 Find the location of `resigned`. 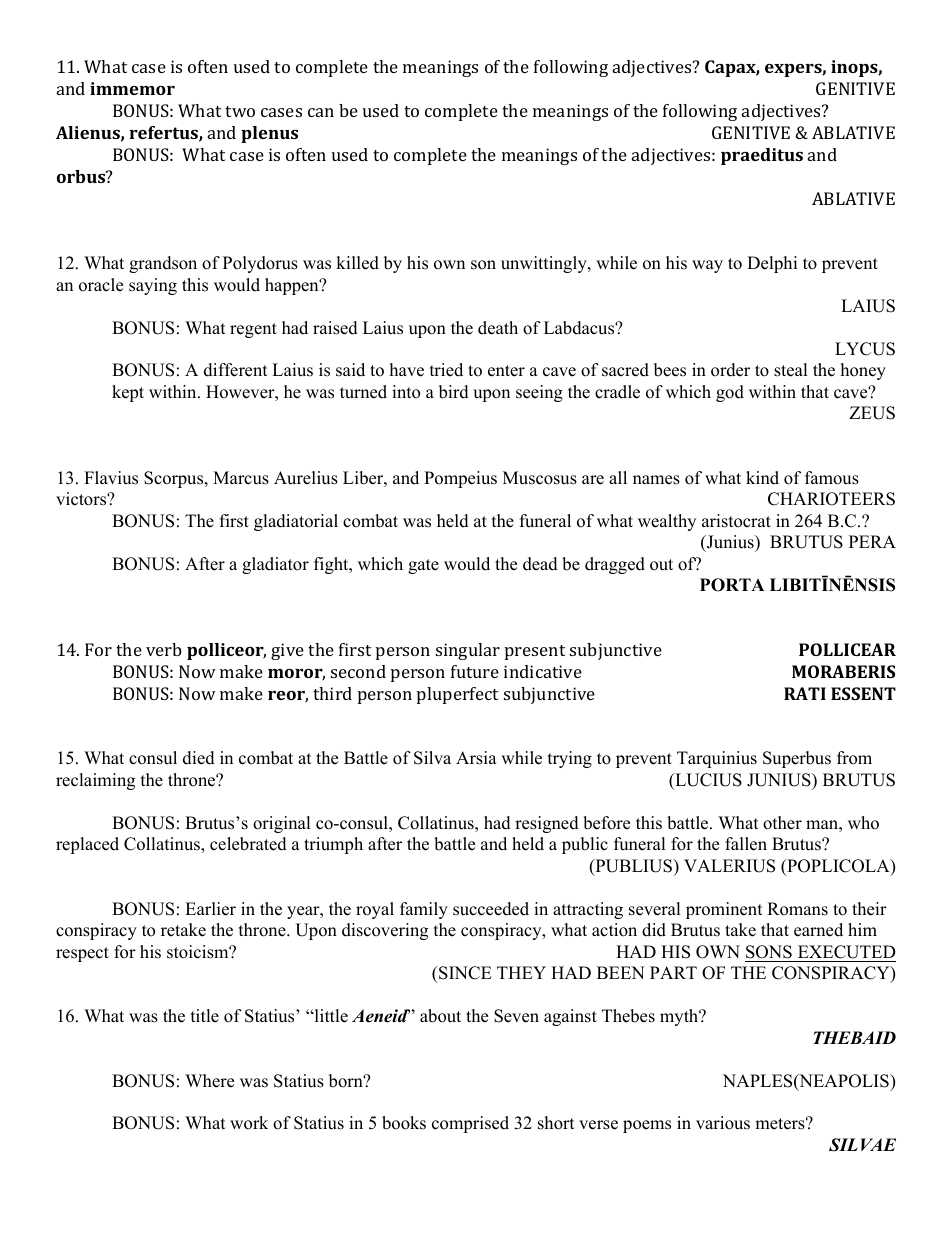

resigned is located at coordinates (547, 824).
